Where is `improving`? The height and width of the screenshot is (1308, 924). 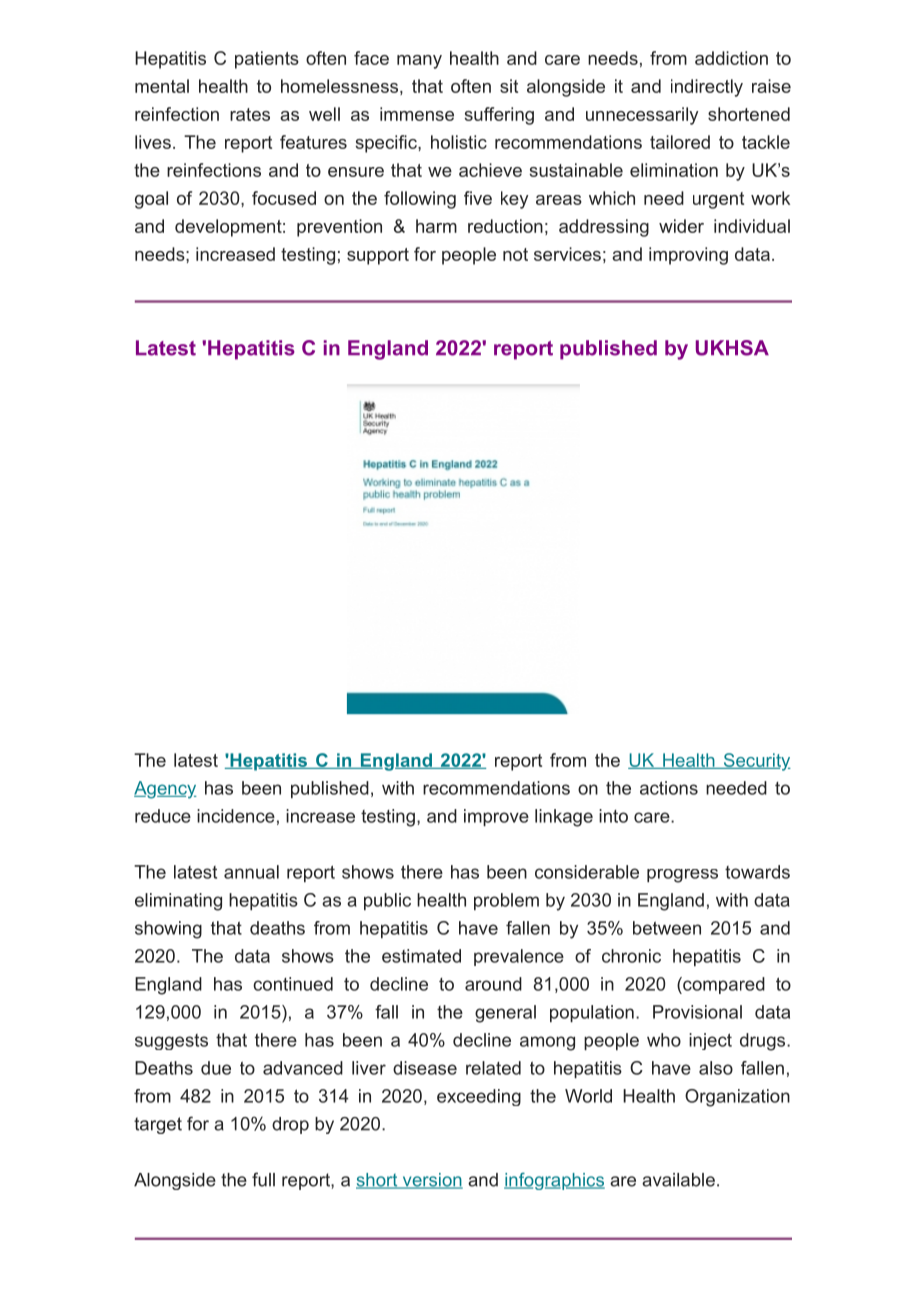 improving is located at coordinates (688, 256).
